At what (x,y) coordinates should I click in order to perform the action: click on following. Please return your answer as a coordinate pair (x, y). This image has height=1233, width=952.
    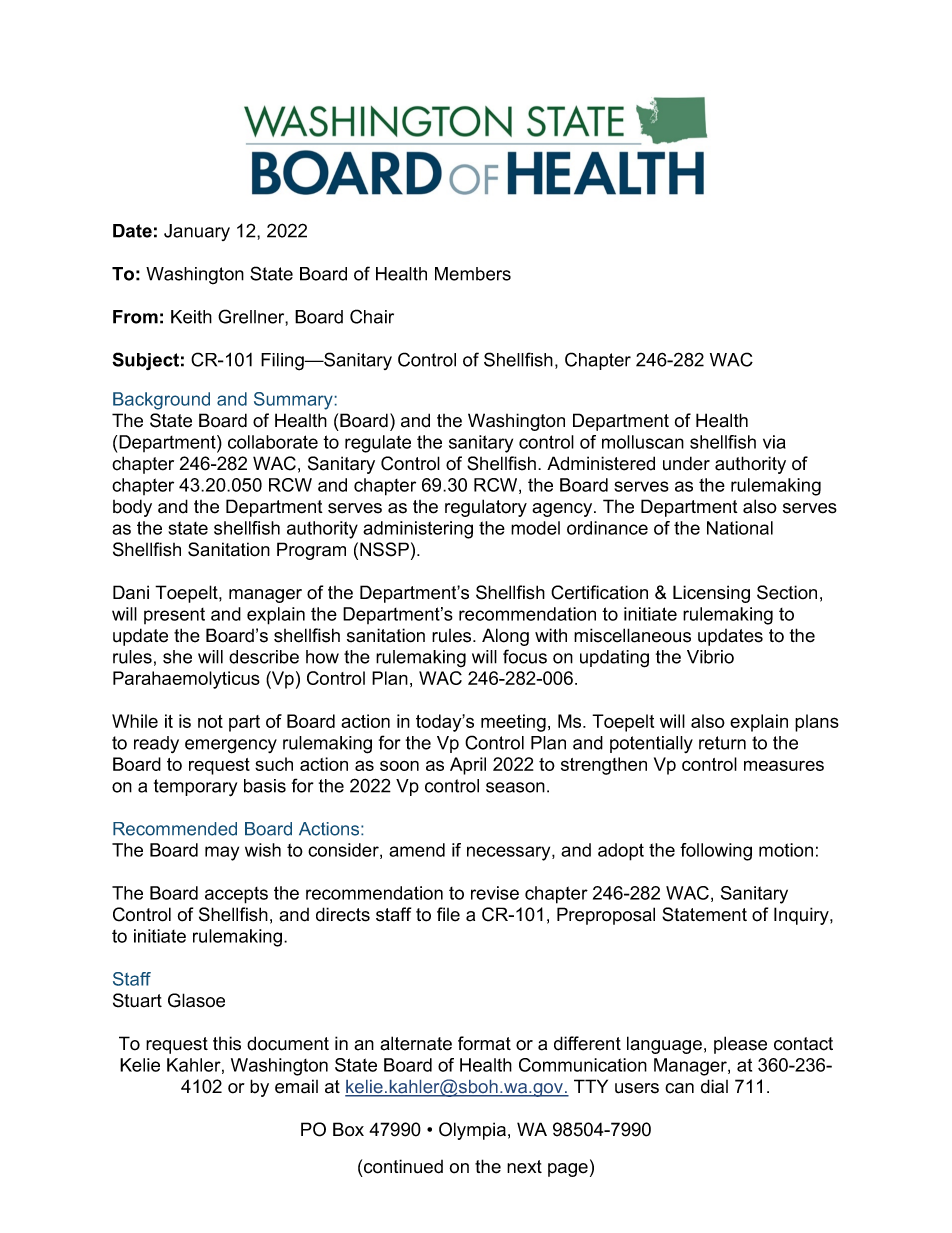
    Looking at the image, I should click on (716, 852).
